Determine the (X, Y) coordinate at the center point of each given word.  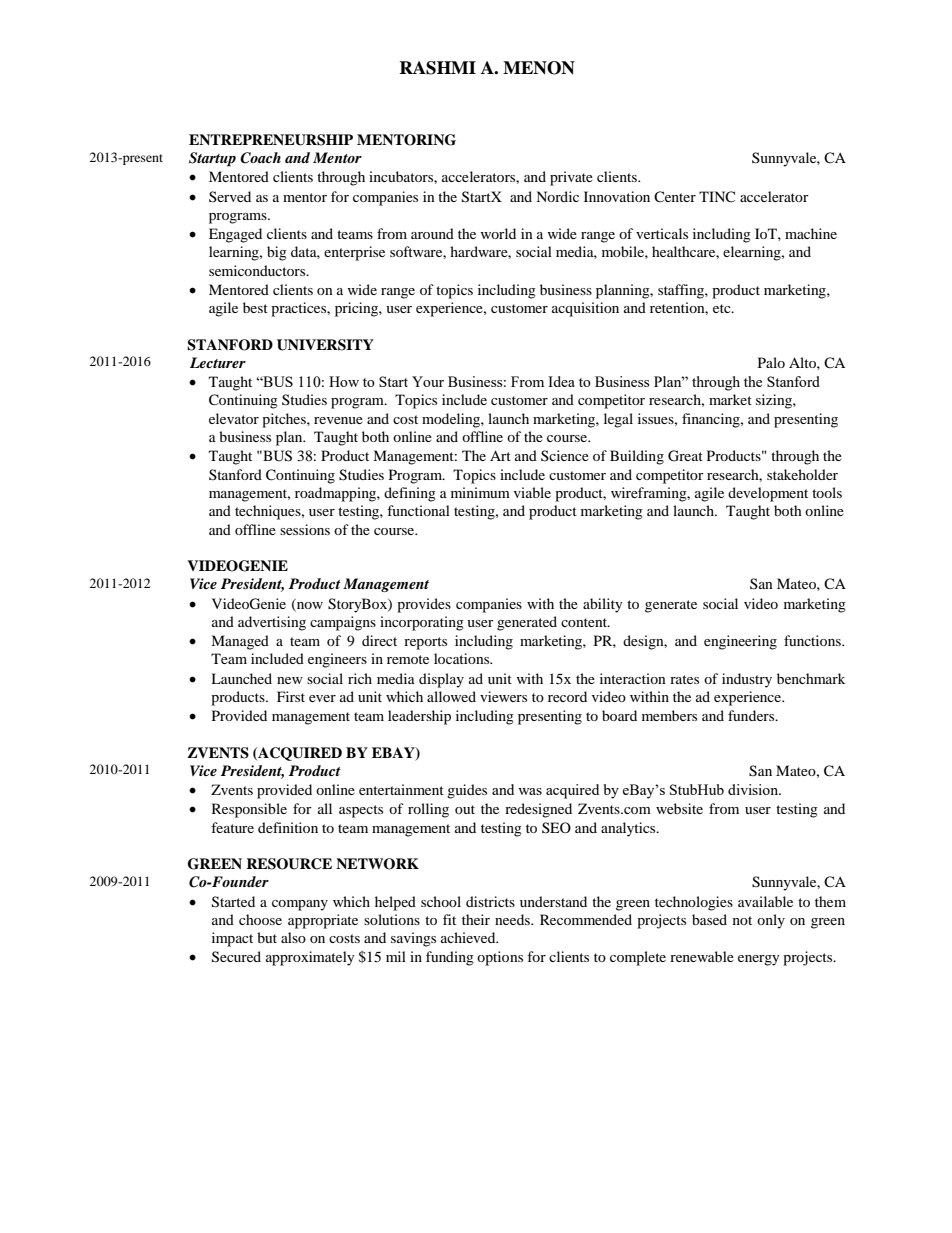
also (293, 937)
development (768, 494)
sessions (305, 529)
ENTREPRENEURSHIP (271, 140)
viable (532, 492)
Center (675, 196)
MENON (539, 68)
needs (513, 919)
